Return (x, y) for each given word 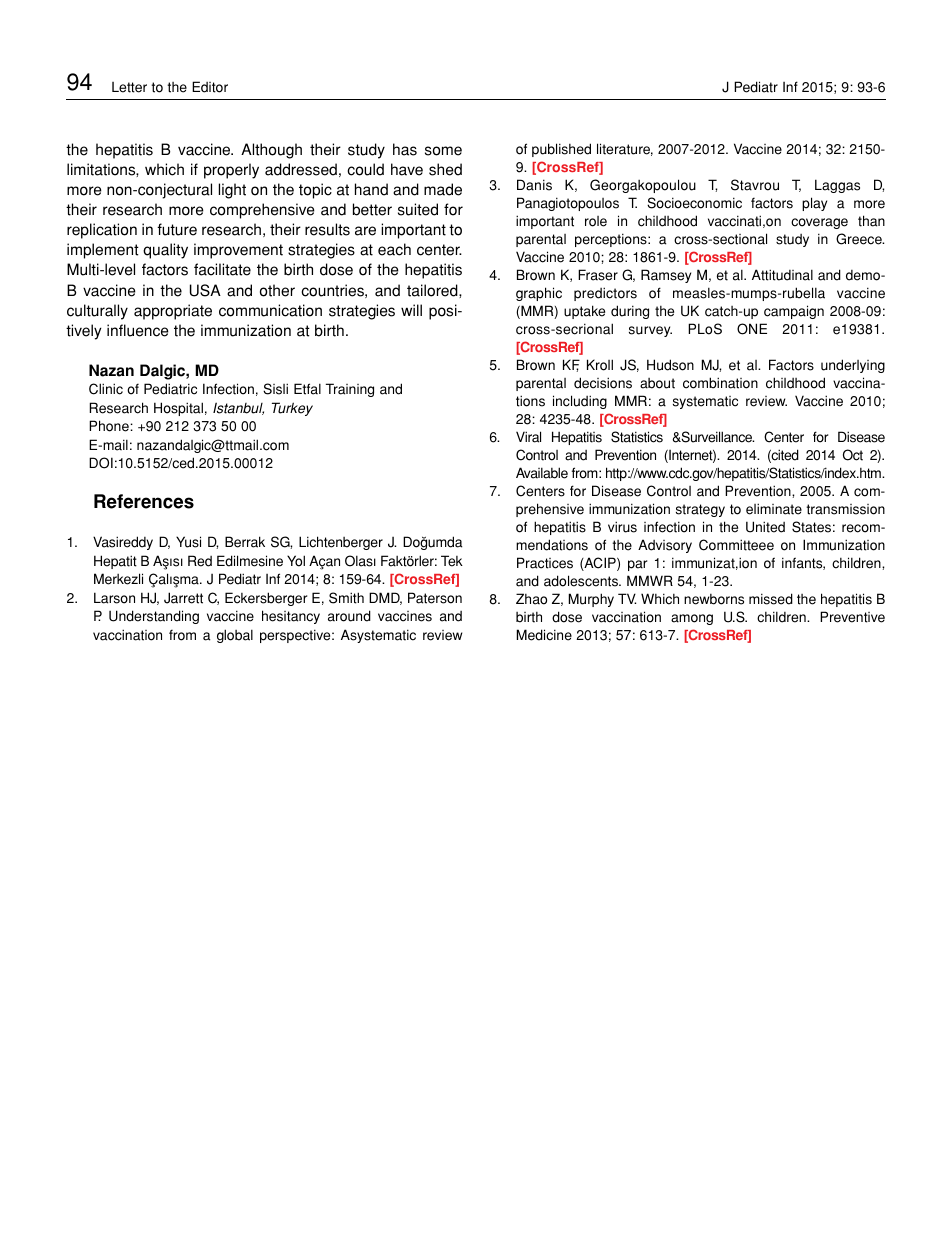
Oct (853, 455)
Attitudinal (782, 275)
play (814, 204)
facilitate (222, 269)
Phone (110, 426)
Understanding (154, 617)
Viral (528, 437)
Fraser (598, 275)
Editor (210, 87)
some (443, 151)
